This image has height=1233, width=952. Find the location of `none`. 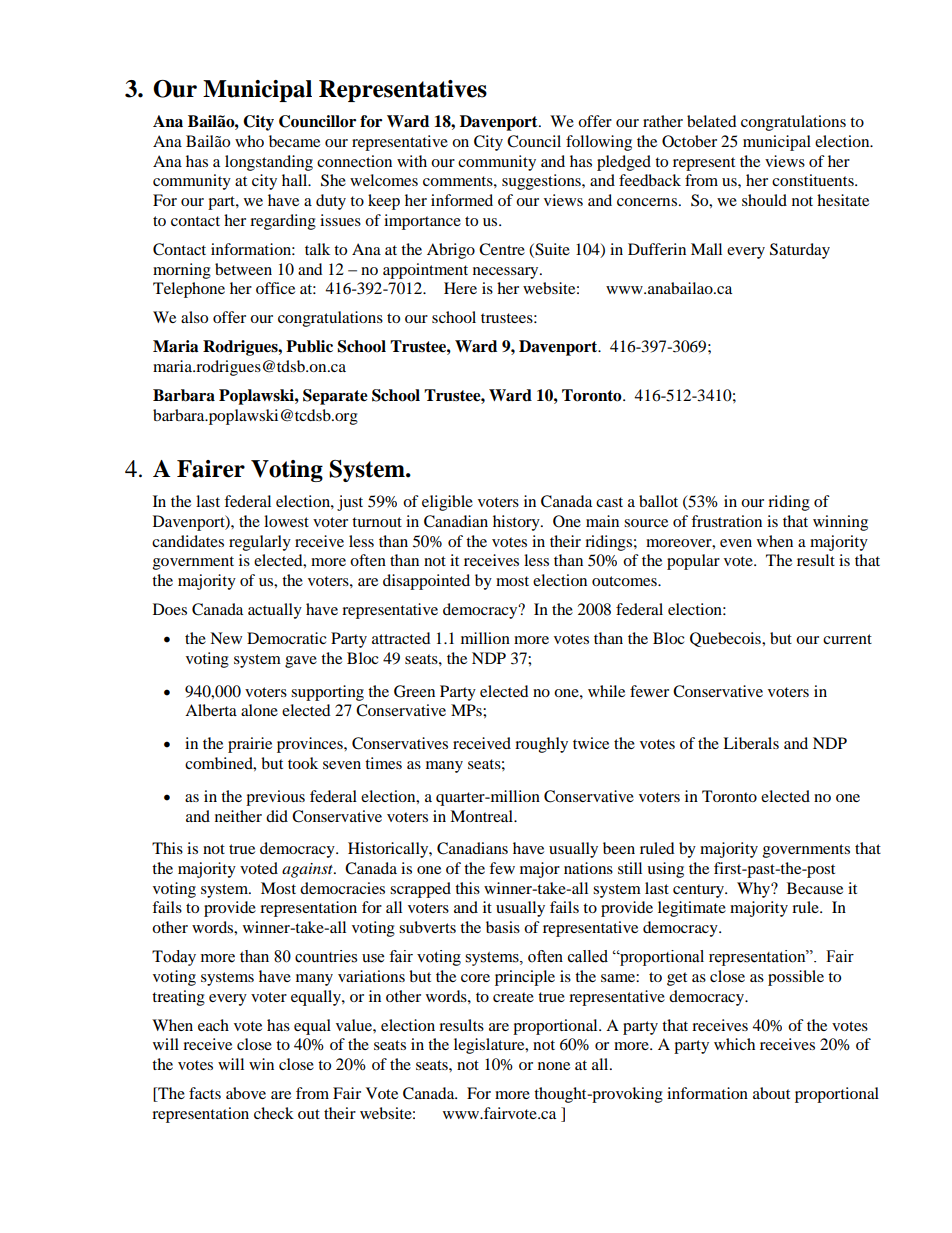

none is located at coordinates (554, 1066).
